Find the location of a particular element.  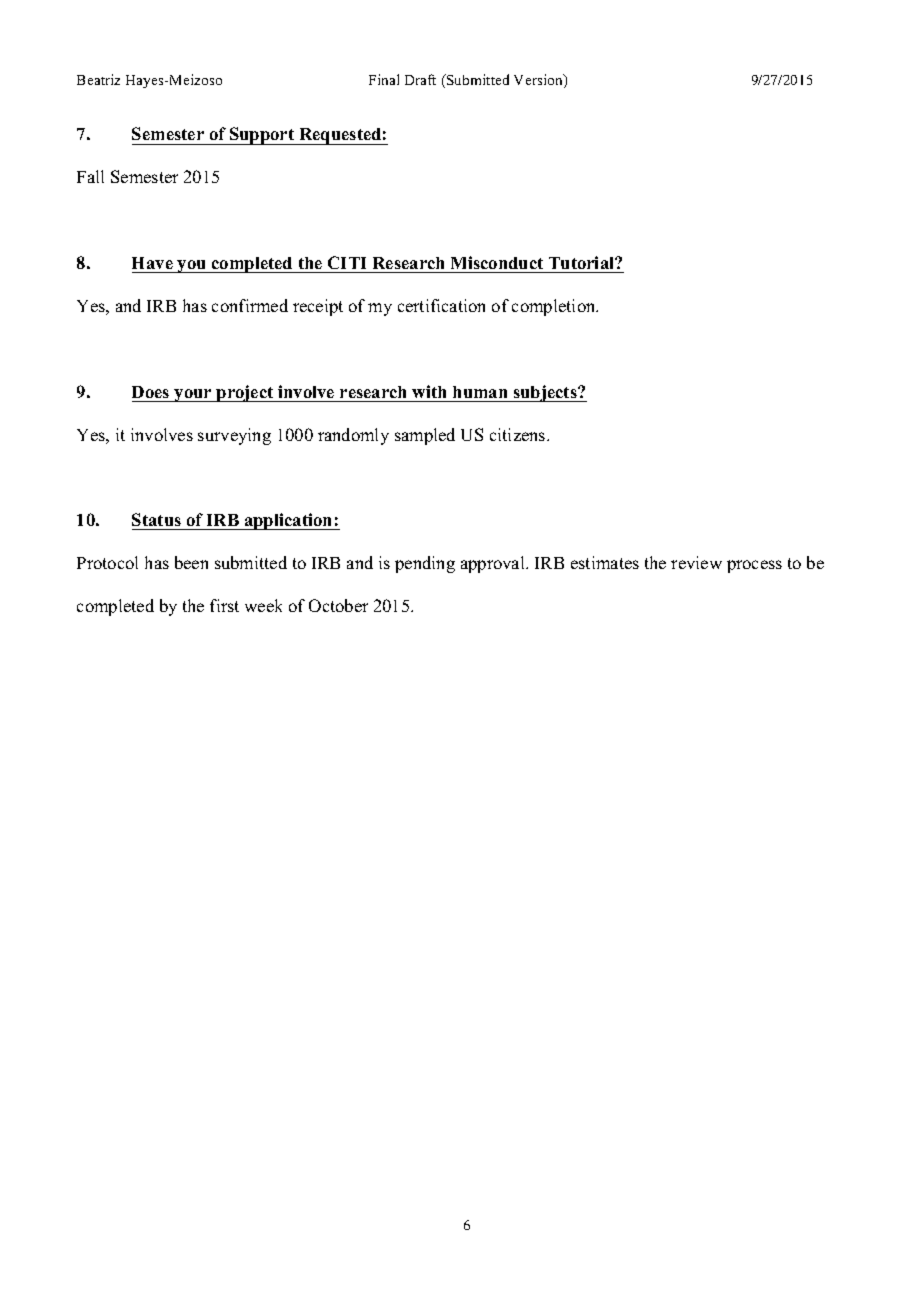

Have is located at coordinates (152, 263).
